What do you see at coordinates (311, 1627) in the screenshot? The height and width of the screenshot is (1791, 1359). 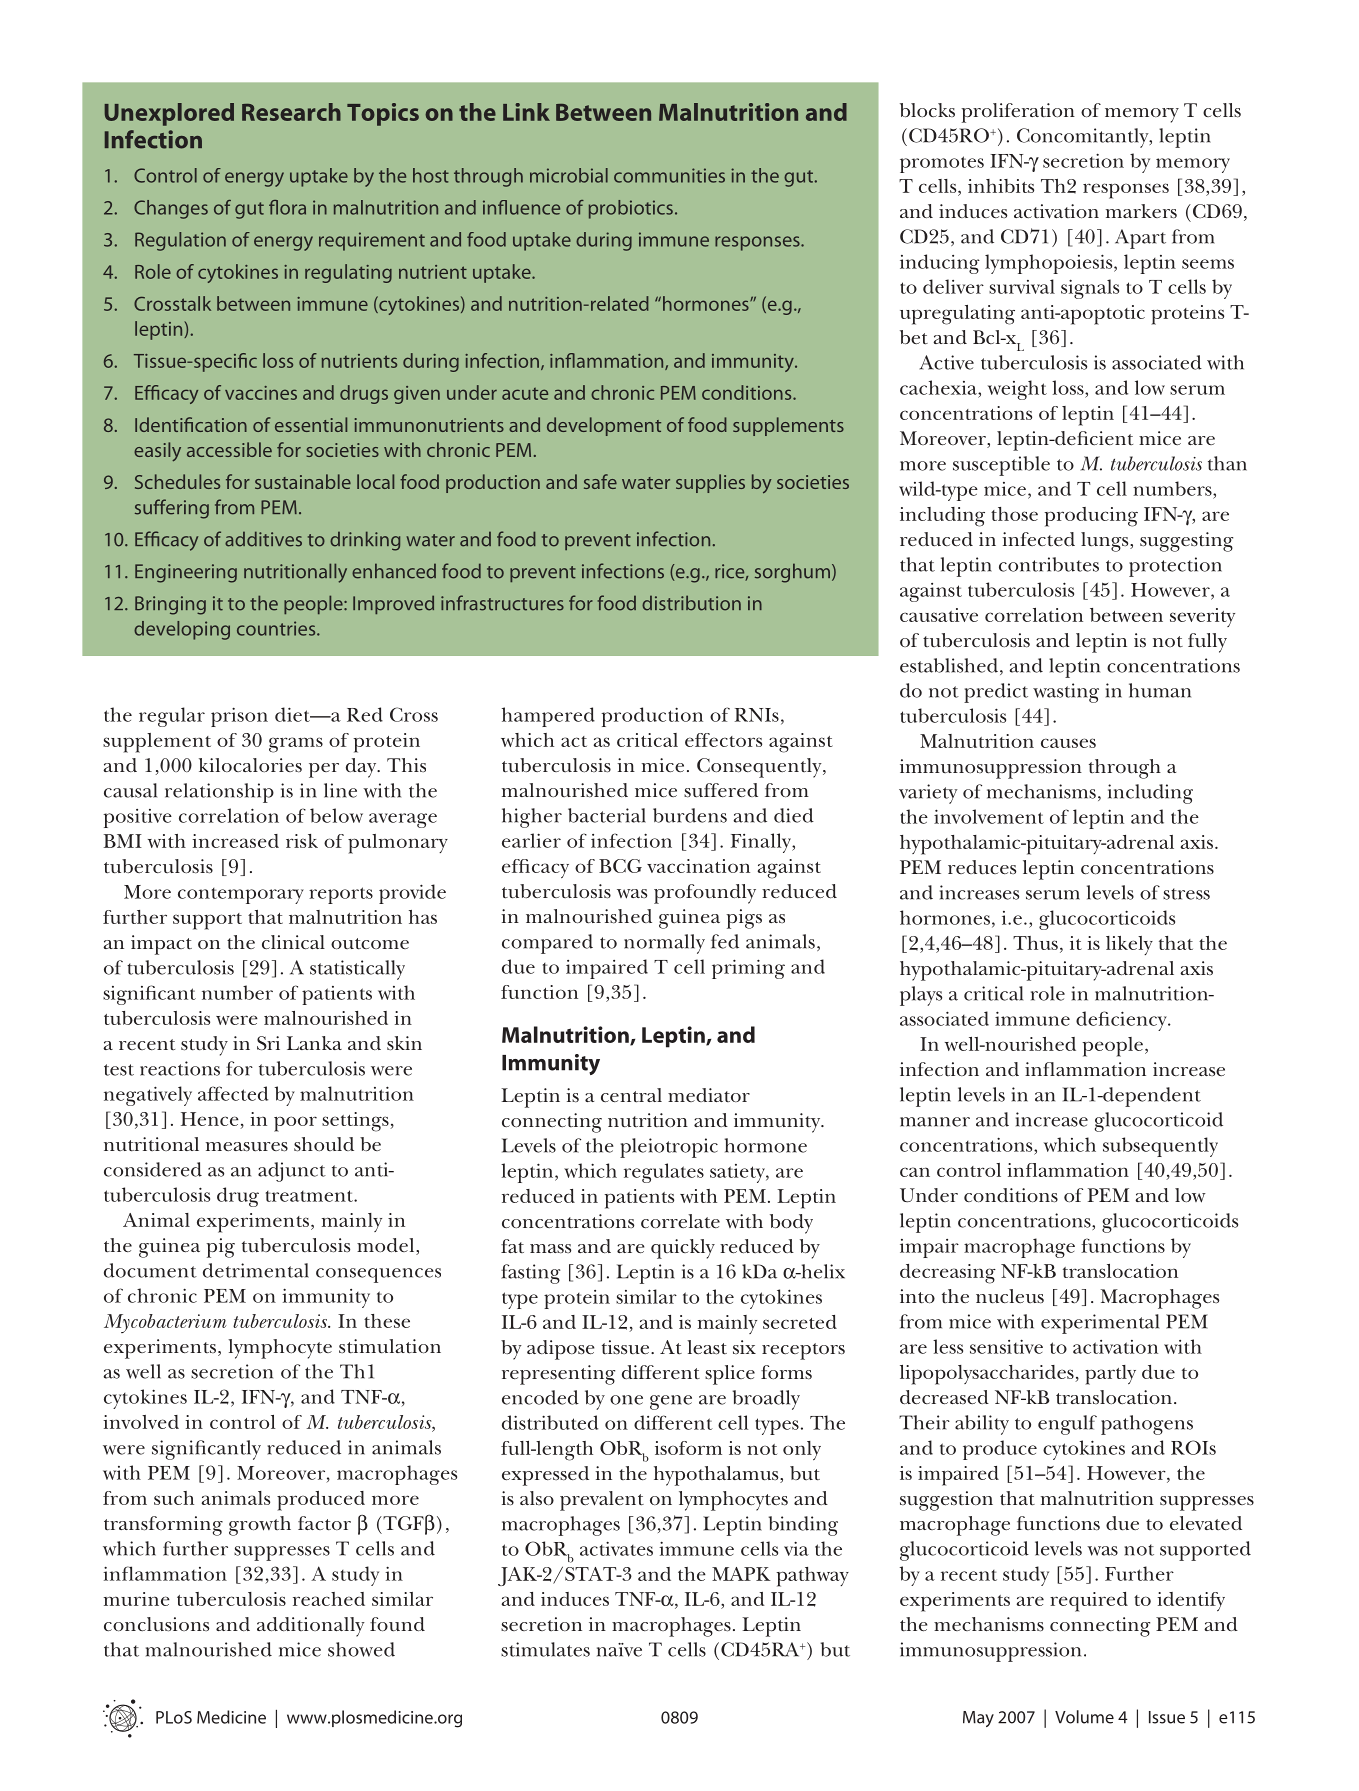 I see `additionally` at bounding box center [311, 1627].
